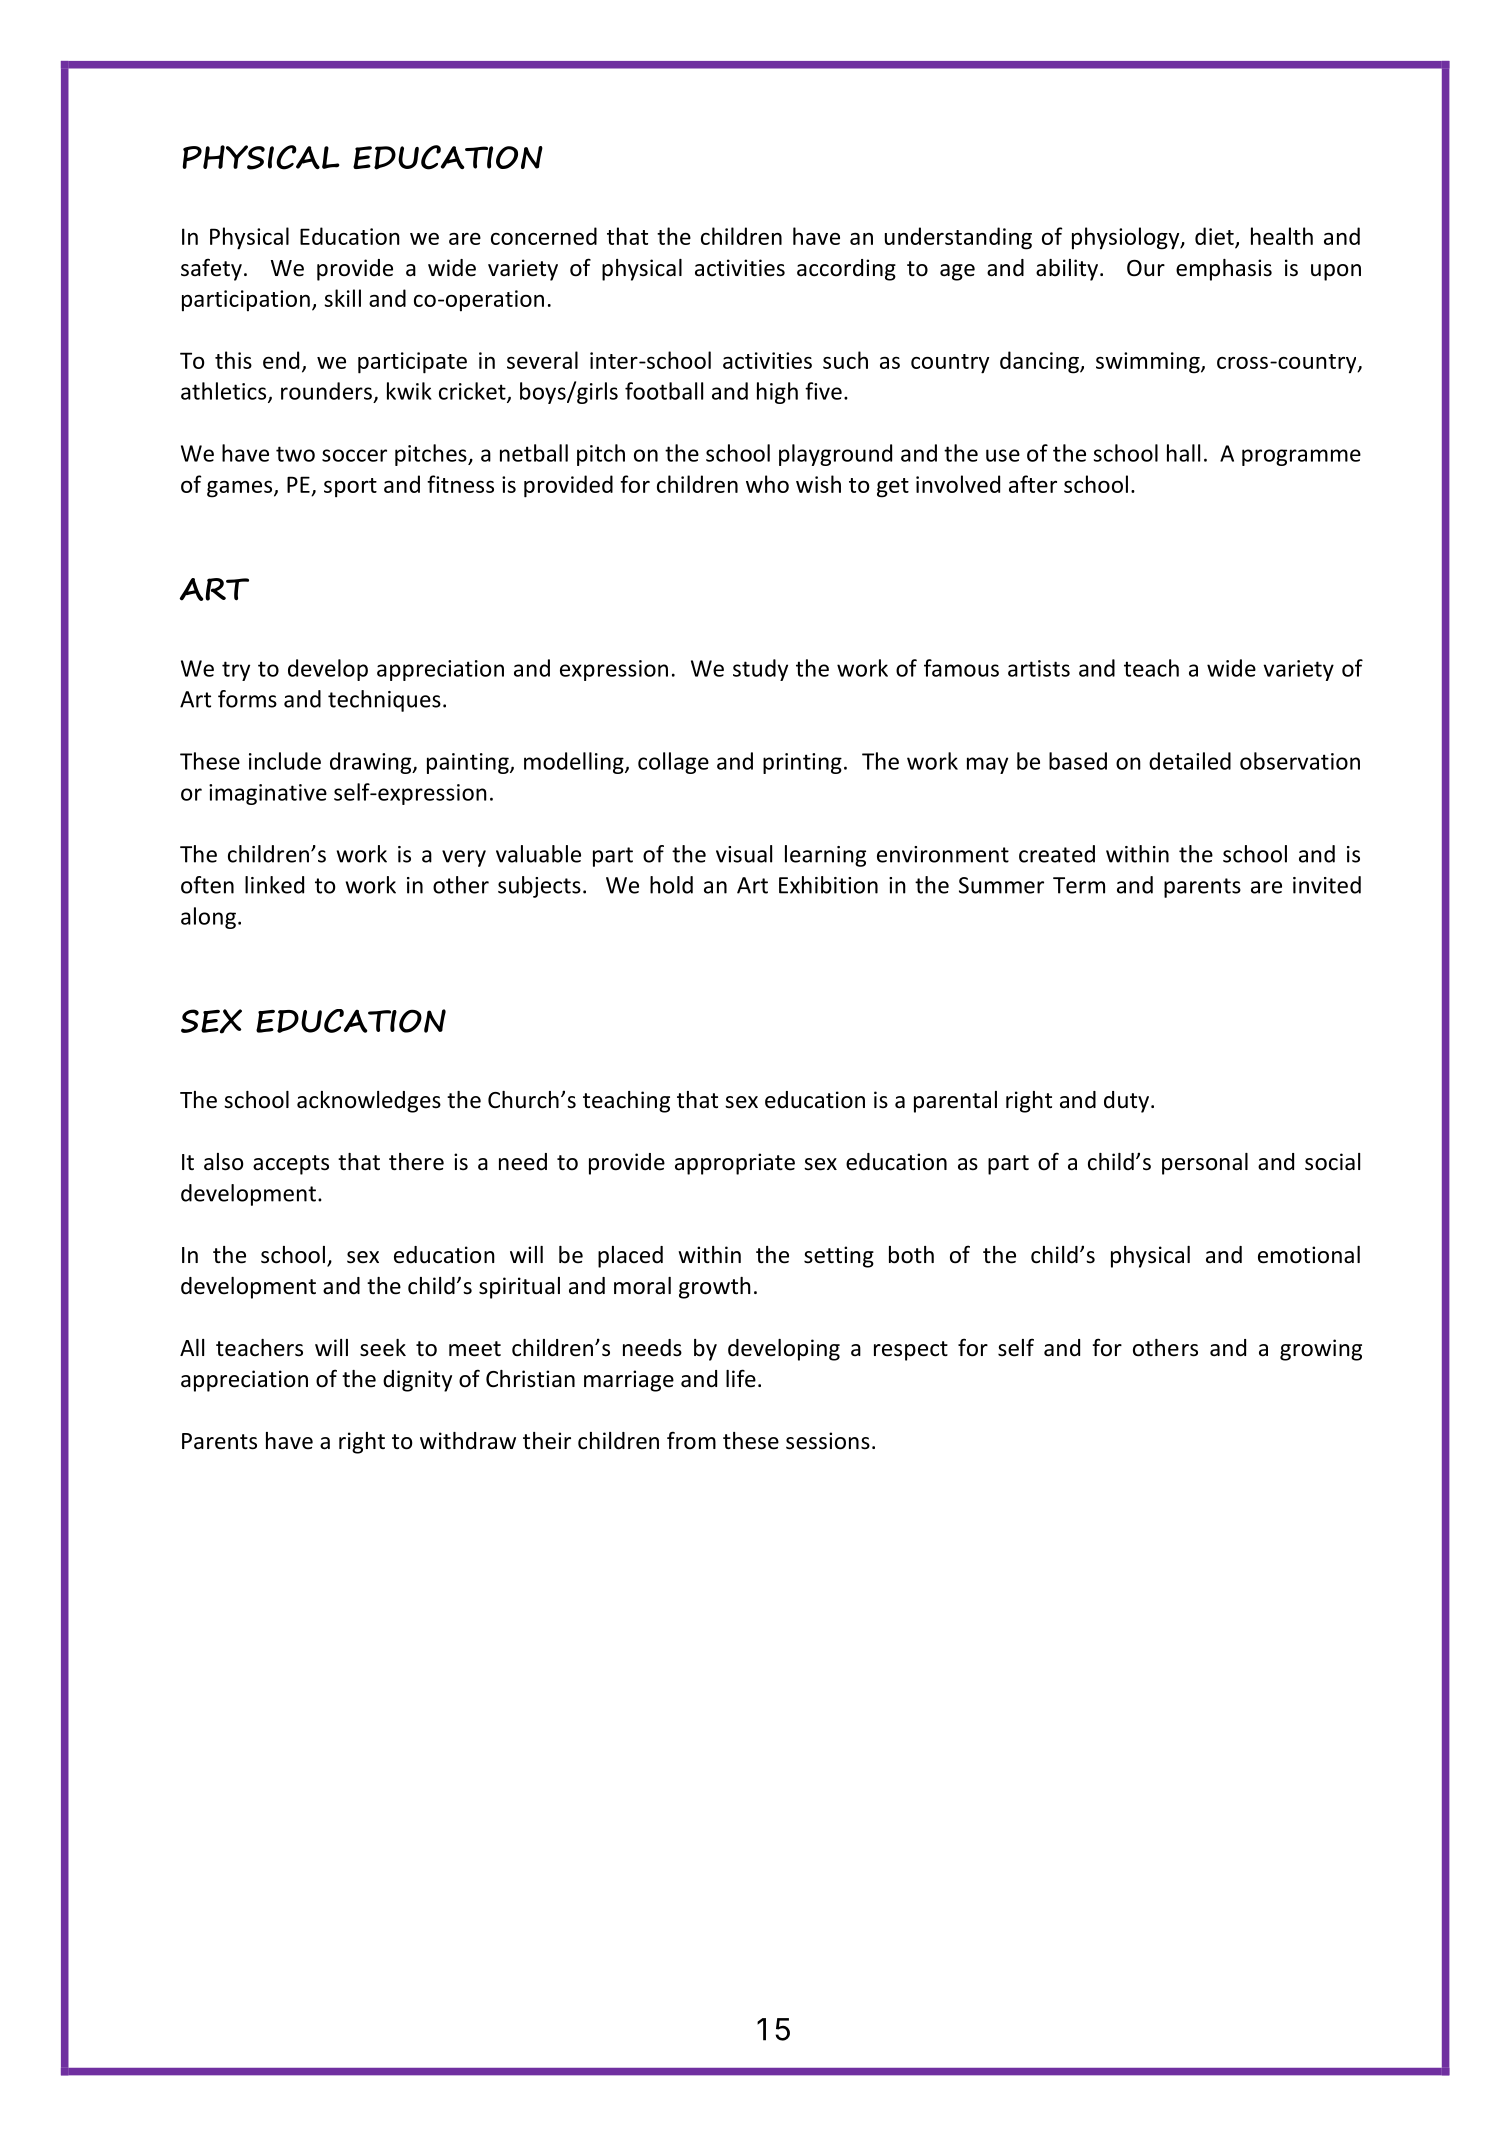 The height and width of the screenshot is (2136, 1510). What do you see at coordinates (274, 885) in the screenshot?
I see `linked` at bounding box center [274, 885].
